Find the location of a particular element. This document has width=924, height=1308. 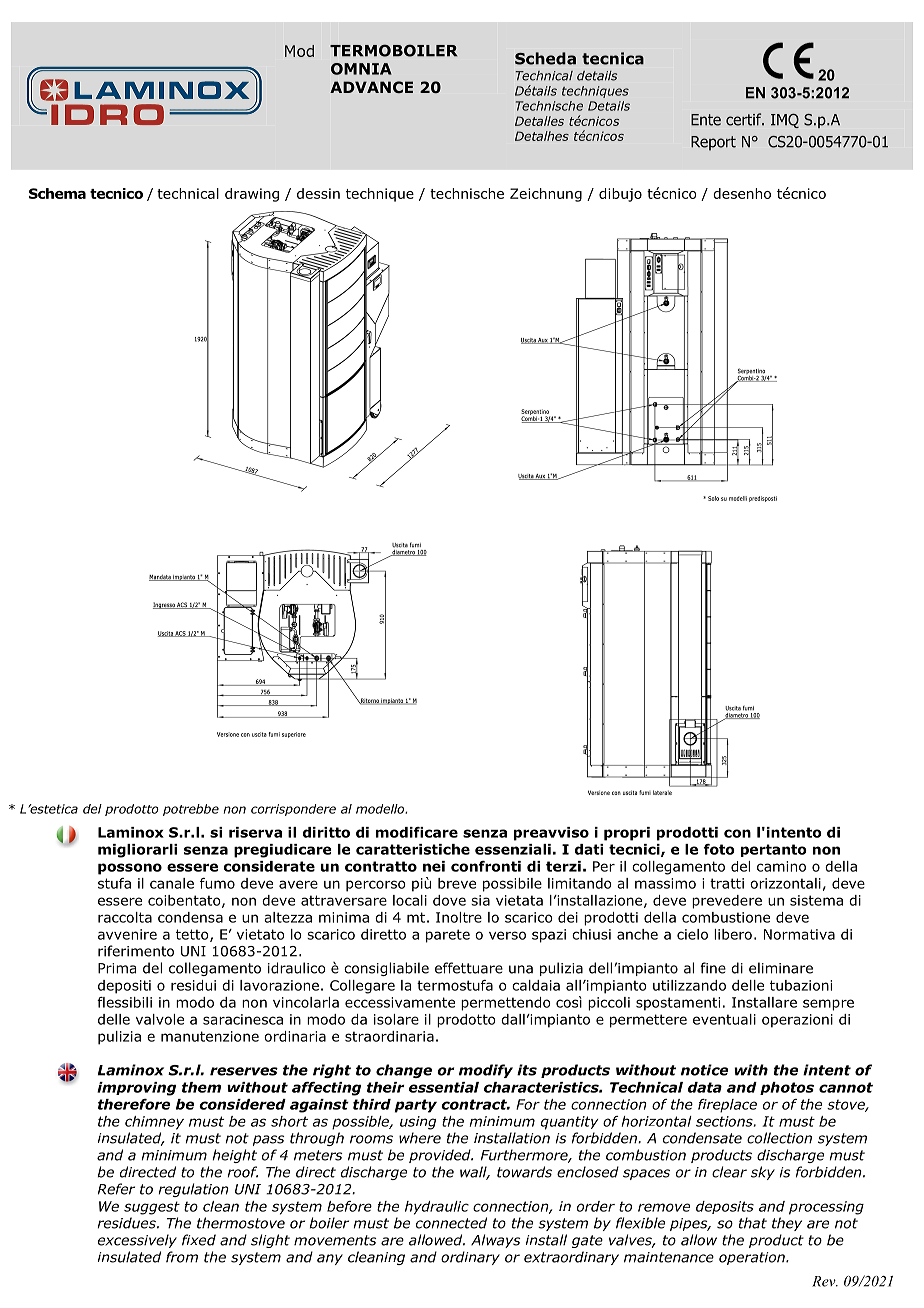

suggest is located at coordinates (152, 1208).
